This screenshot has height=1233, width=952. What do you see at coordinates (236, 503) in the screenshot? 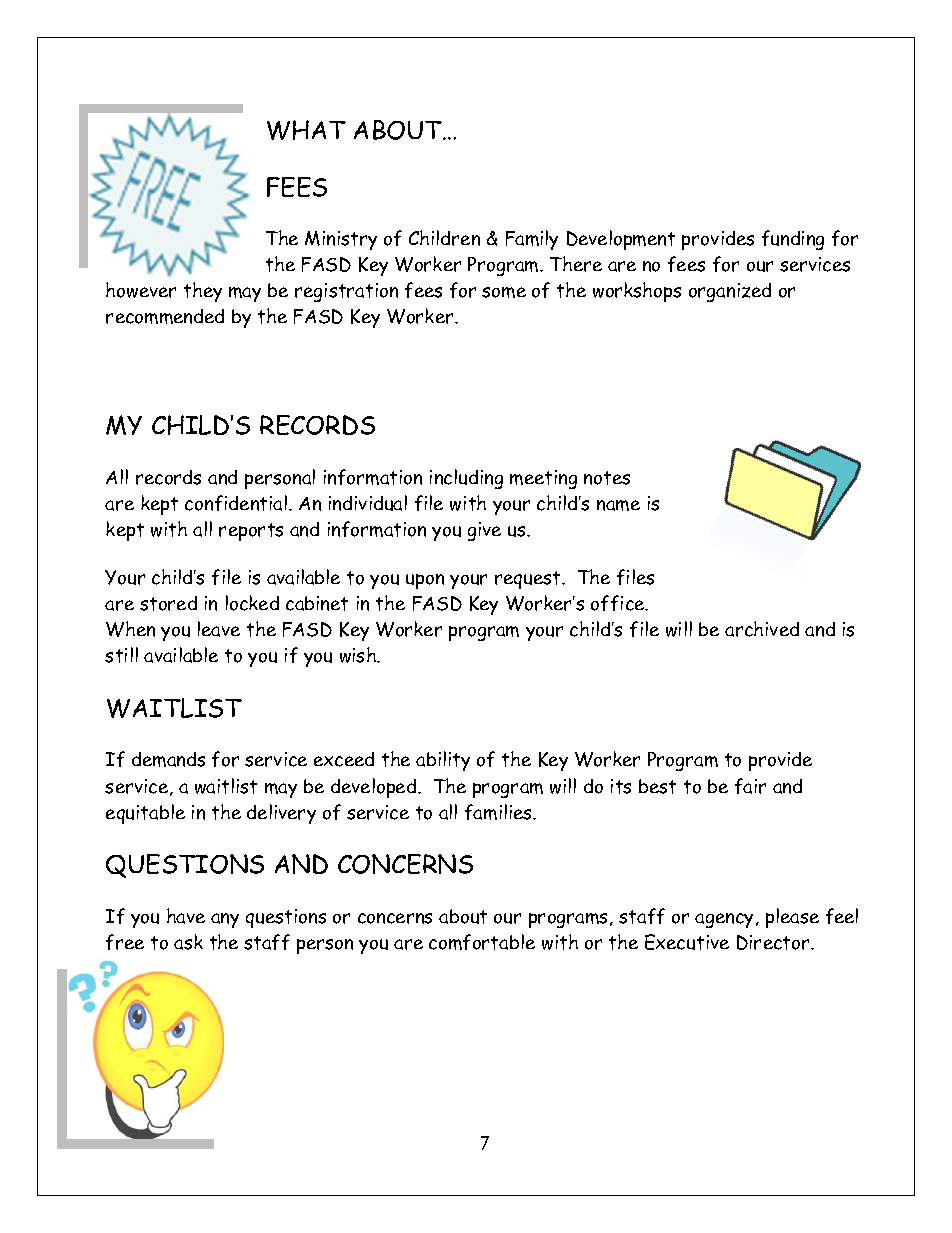
I see `confidential` at bounding box center [236, 503].
